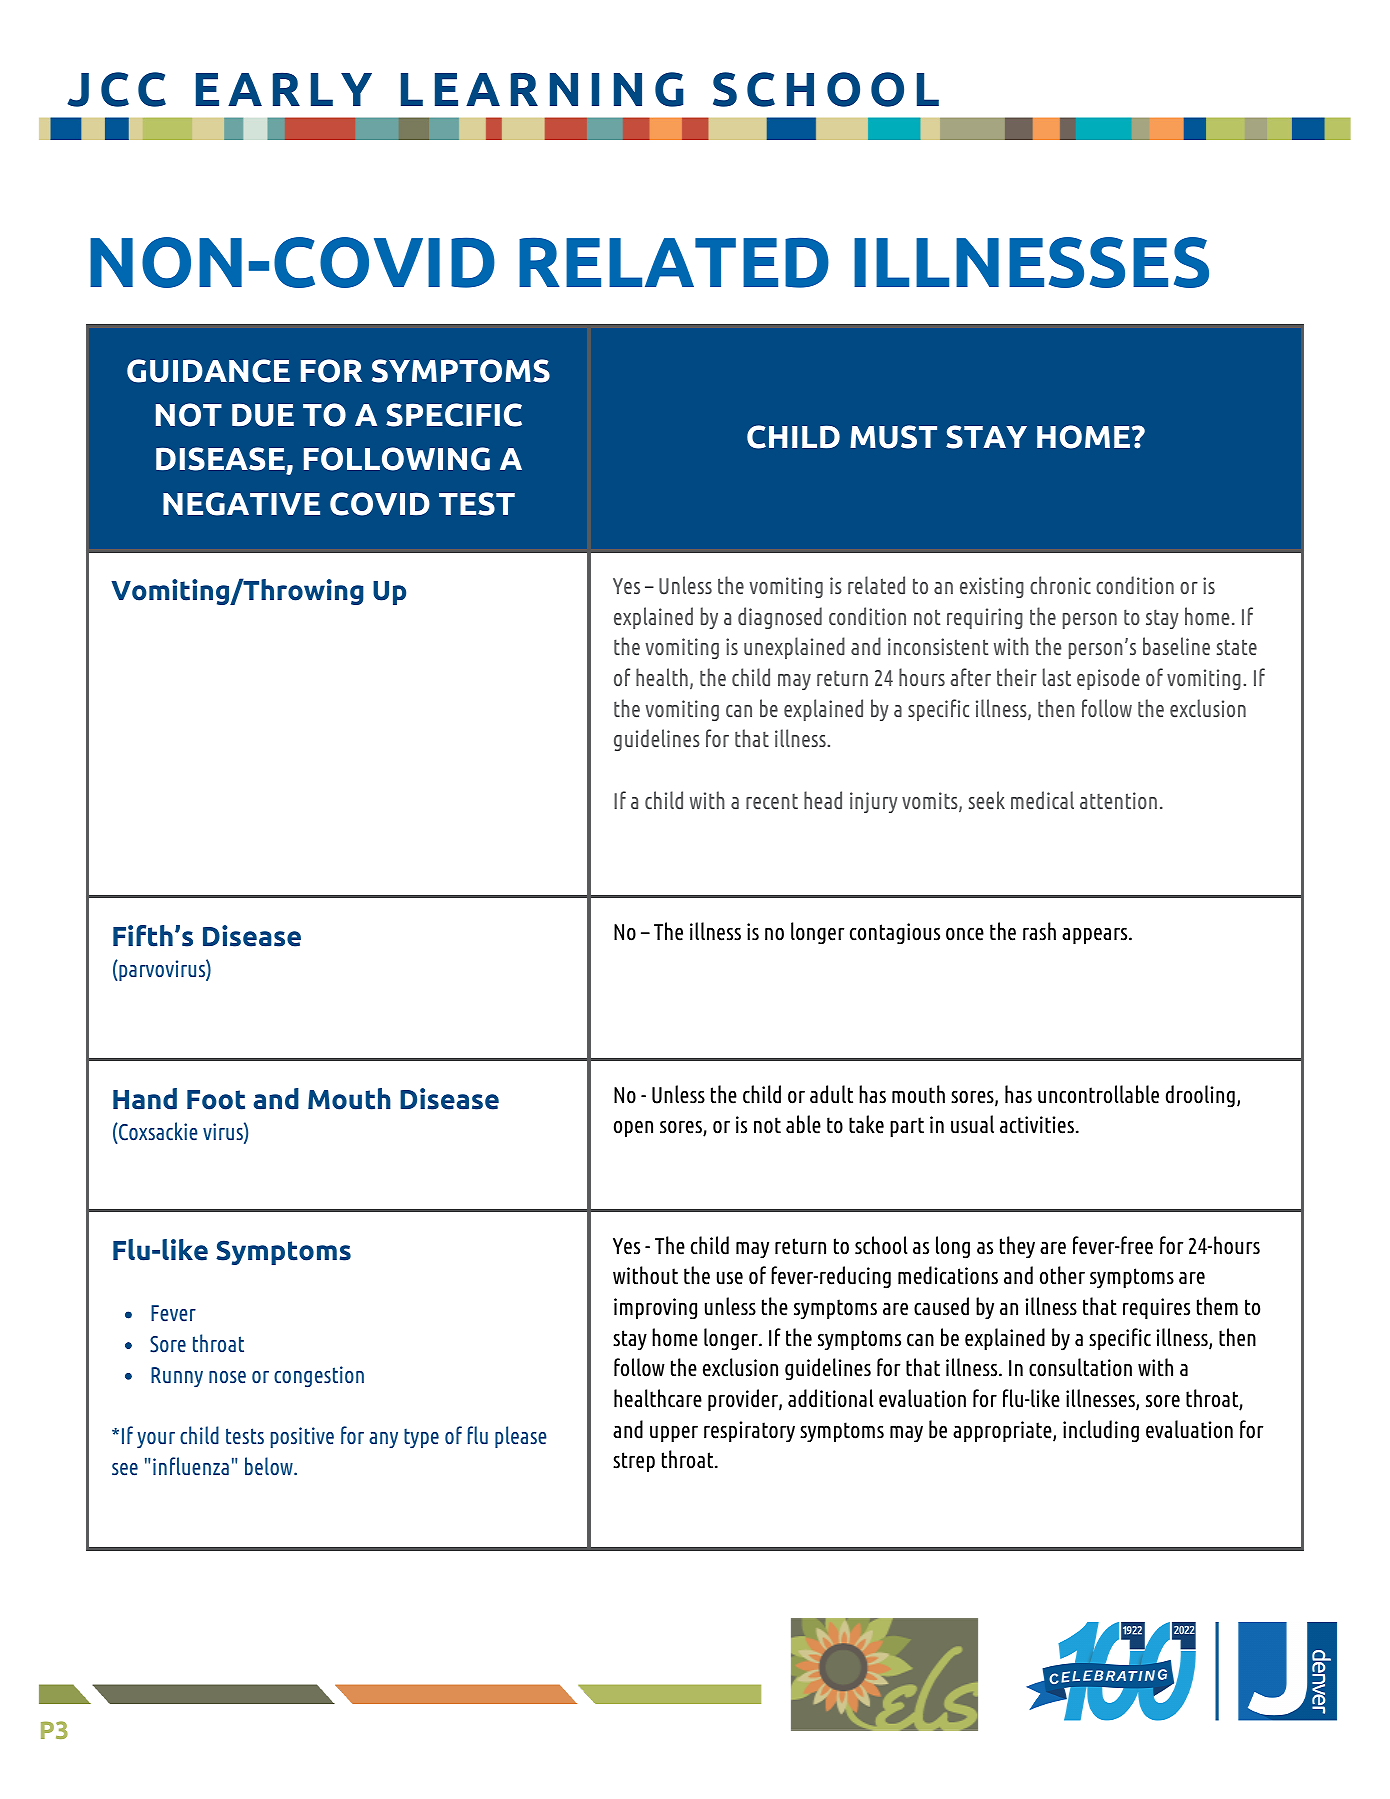 The height and width of the screenshot is (1799, 1390). Describe the element at coordinates (938, 646) in the screenshot. I see `inconsistent` at that location.
